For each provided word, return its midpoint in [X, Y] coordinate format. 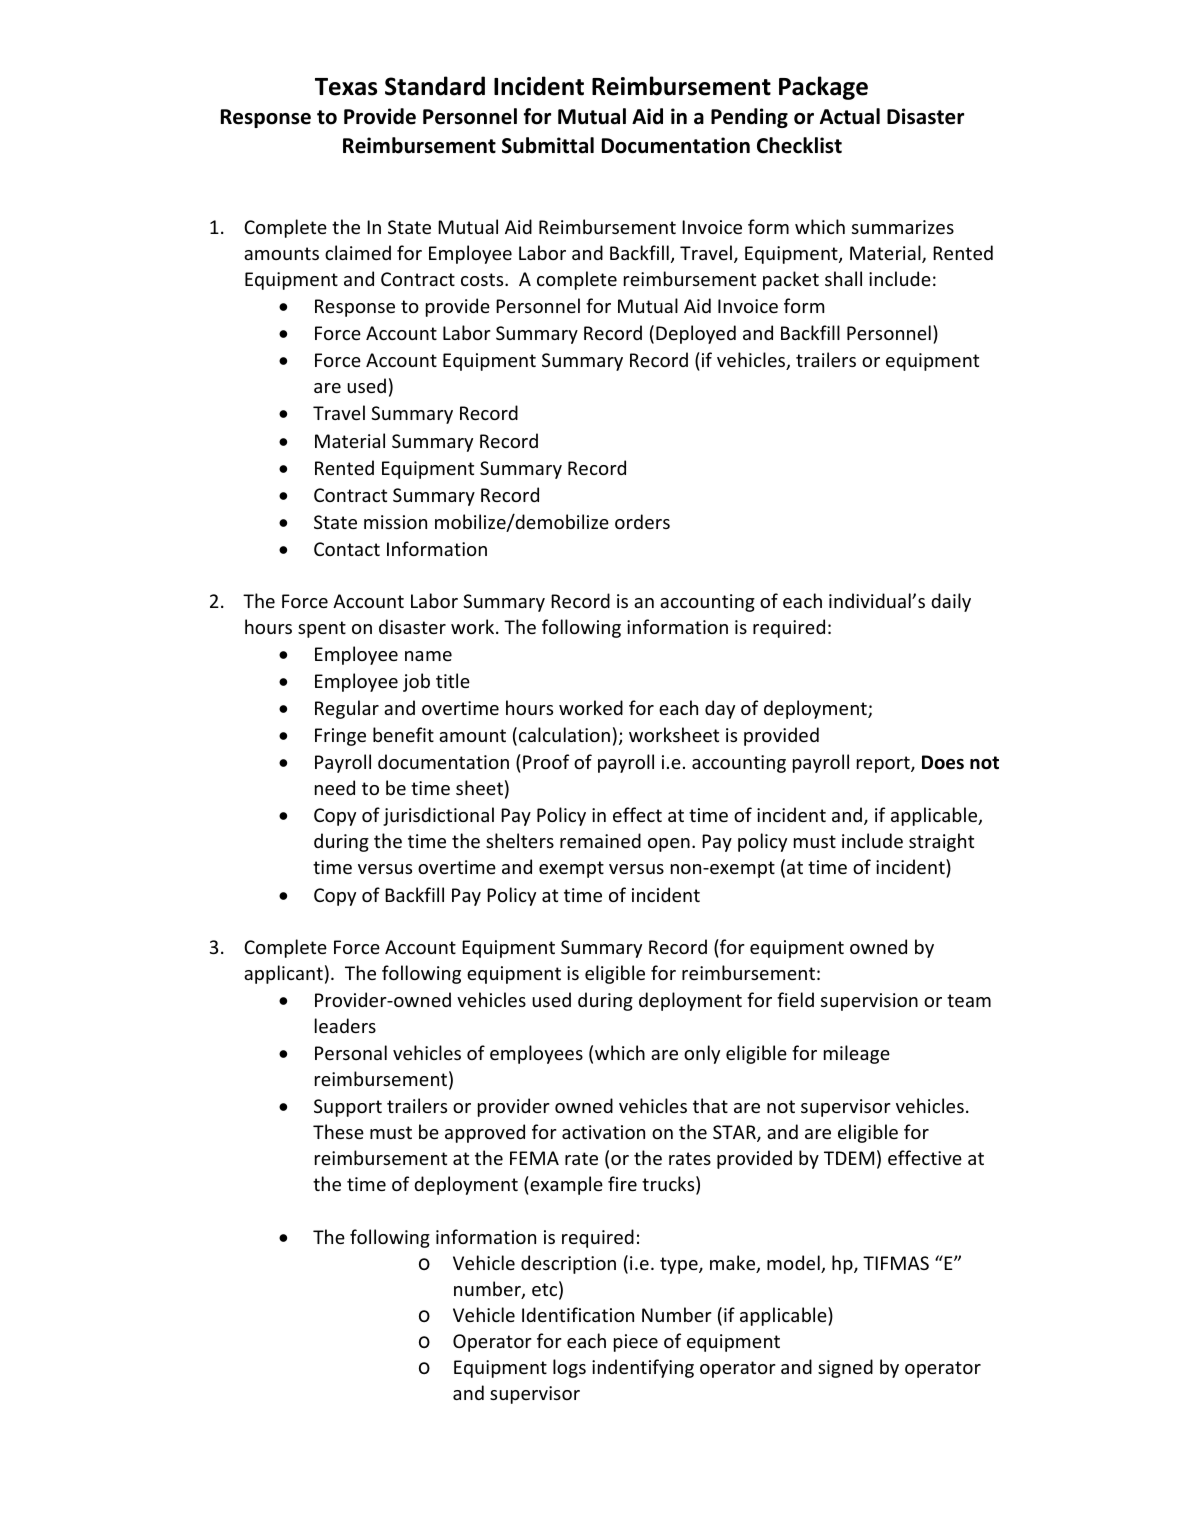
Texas [346, 87]
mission [395, 522]
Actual [850, 116]
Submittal [548, 145]
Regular [347, 709]
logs [569, 1368]
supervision [869, 1002]
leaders [345, 1025]
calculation [564, 734]
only [702, 1054]
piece [636, 1343]
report [884, 764]
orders [642, 521]
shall [843, 278]
